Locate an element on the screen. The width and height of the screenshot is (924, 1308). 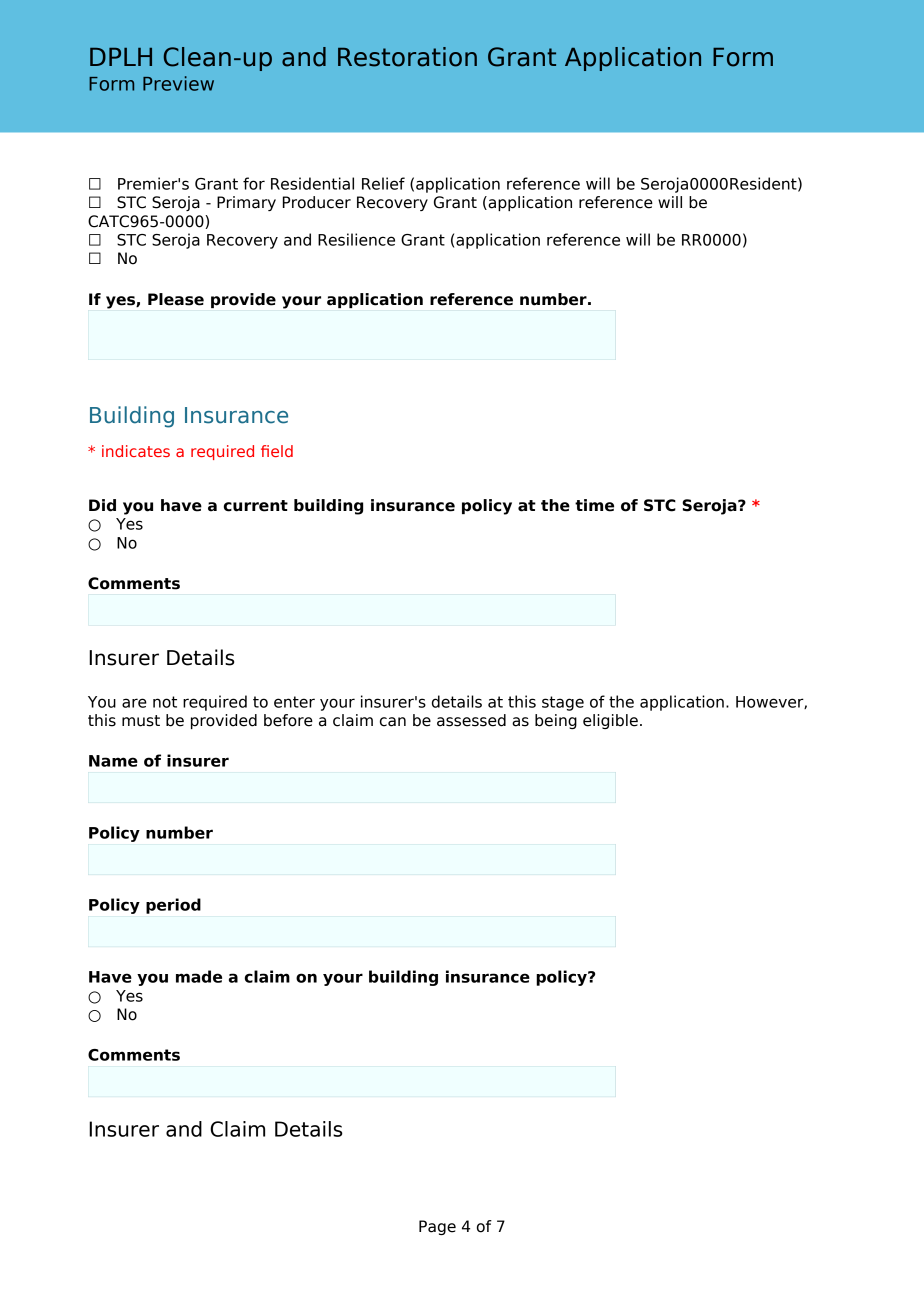
Restoration is located at coordinates (407, 57).
